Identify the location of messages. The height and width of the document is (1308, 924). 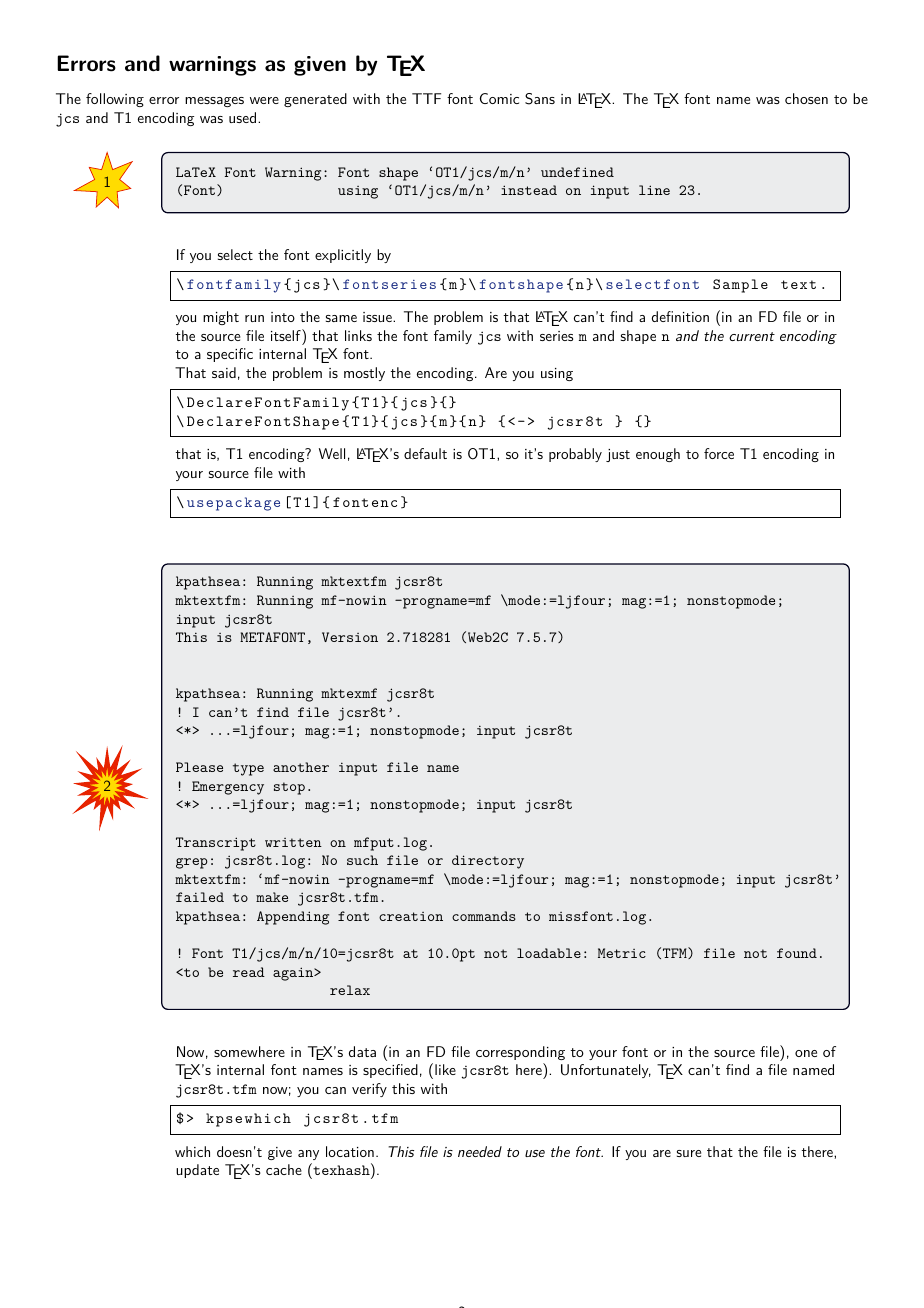
(214, 102).
